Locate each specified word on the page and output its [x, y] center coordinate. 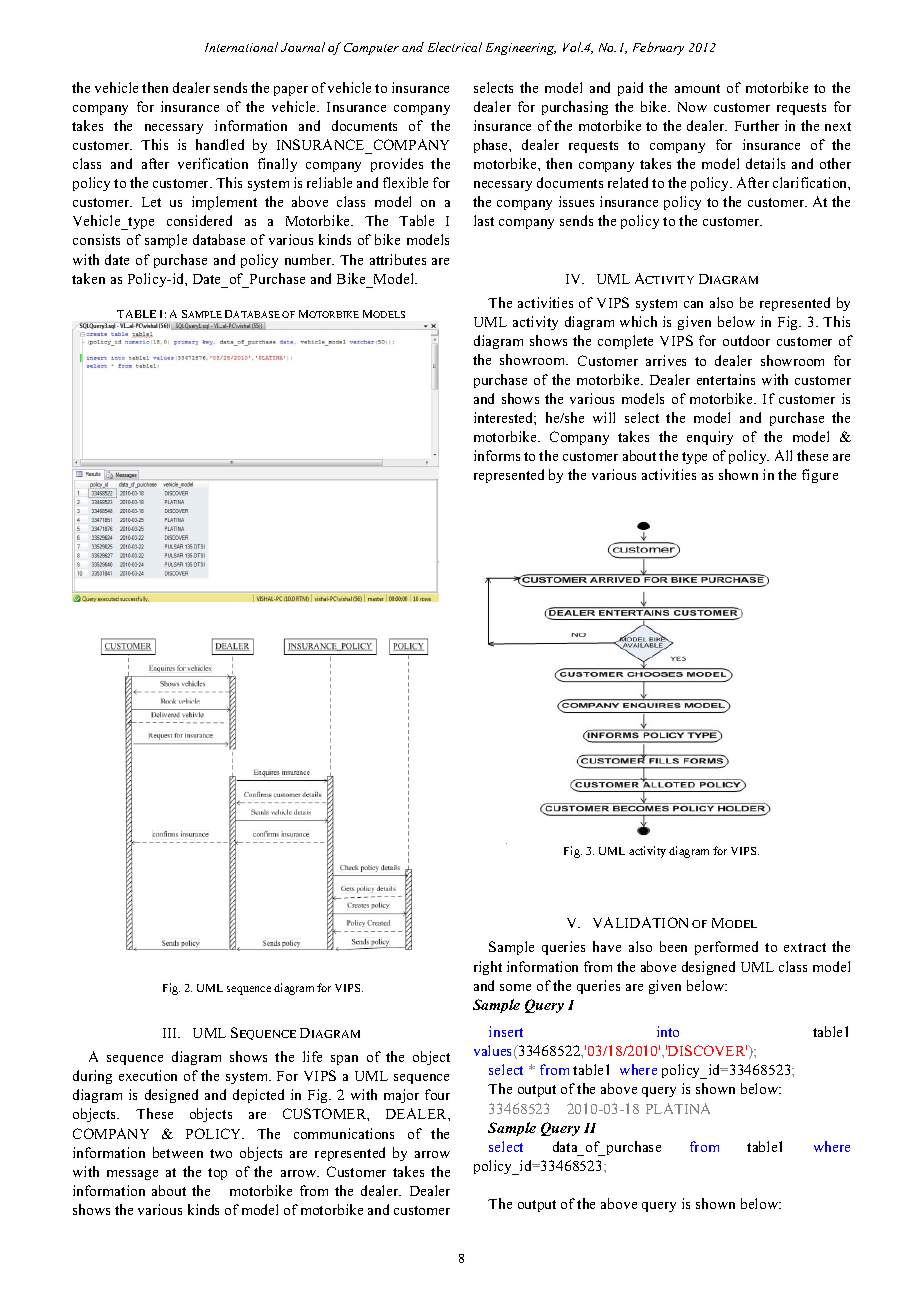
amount [697, 88]
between [178, 1152]
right [488, 968]
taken [88, 278]
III [171, 1033]
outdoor [746, 340]
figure [820, 476]
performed [726, 948]
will [604, 417]
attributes [398, 259]
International [241, 47]
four [437, 1094]
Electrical [455, 47]
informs [497, 455]
